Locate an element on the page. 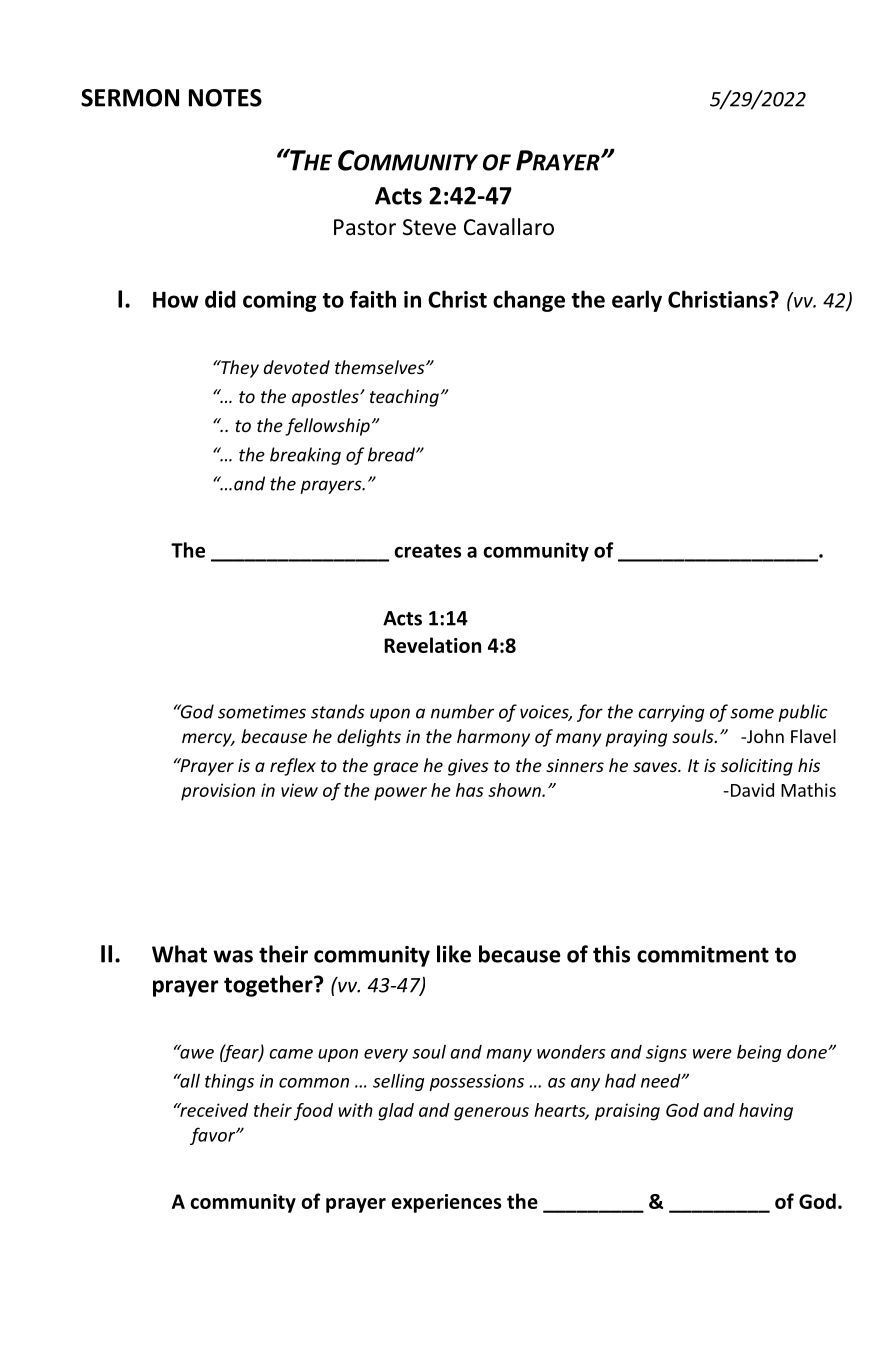 The image size is (887, 1372). breaking is located at coordinates (305, 456).
